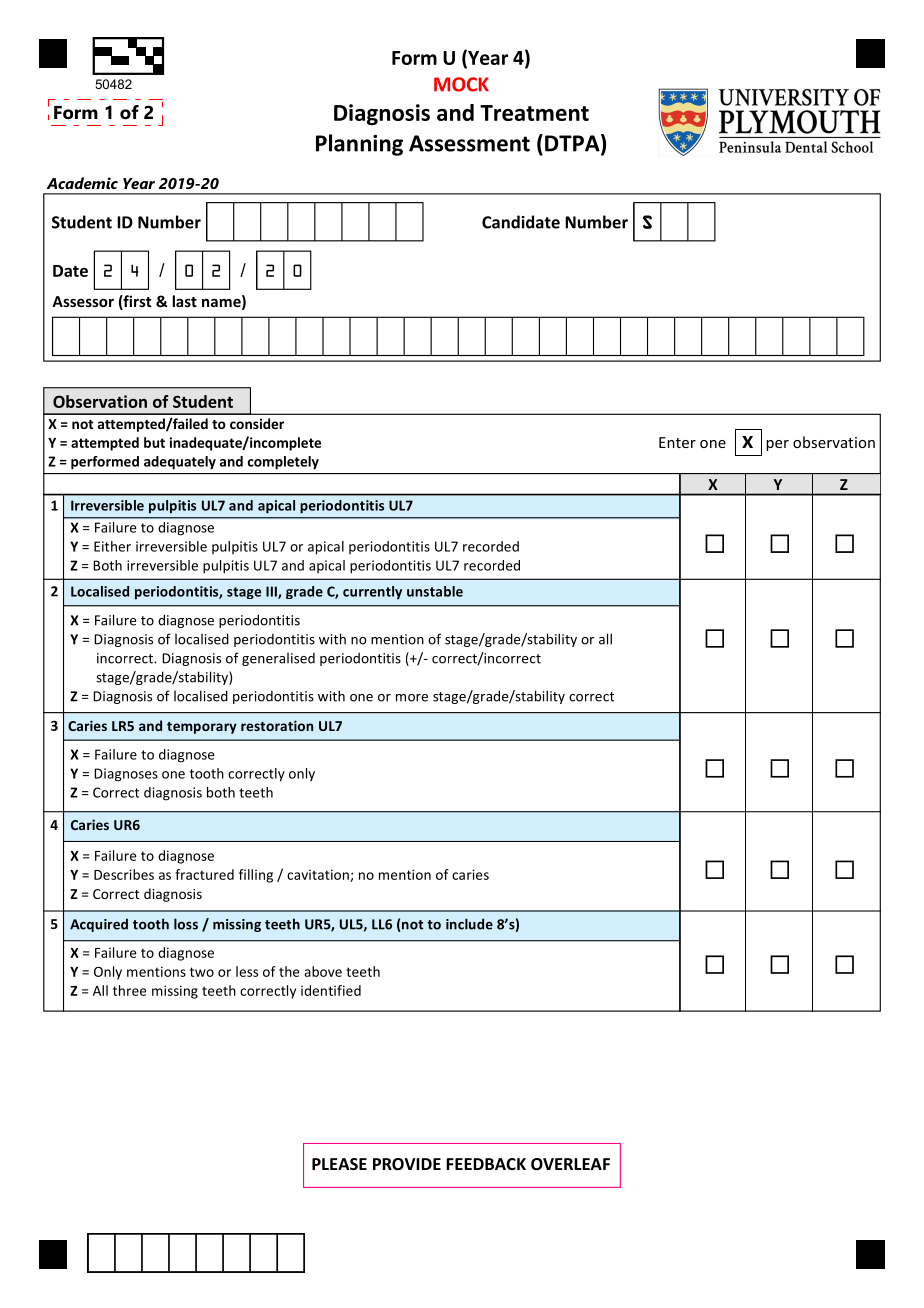  Describe the element at coordinates (359, 145) in the document. I see `Planning` at that location.
